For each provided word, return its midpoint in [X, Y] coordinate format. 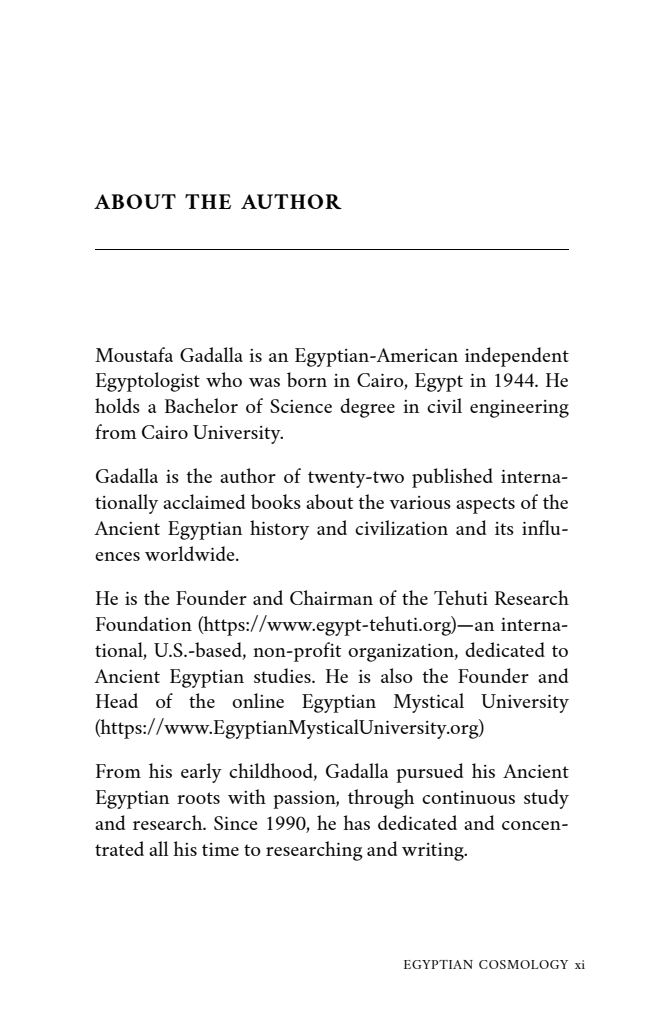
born [307, 379]
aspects [485, 505]
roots [198, 798]
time [220, 849]
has [356, 822]
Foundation [144, 623]
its [504, 528]
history [279, 530]
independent [517, 357]
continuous [468, 797]
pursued [429, 773]
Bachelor [201, 405]
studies [283, 675]
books [276, 501]
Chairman [331, 597]
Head [117, 700]
